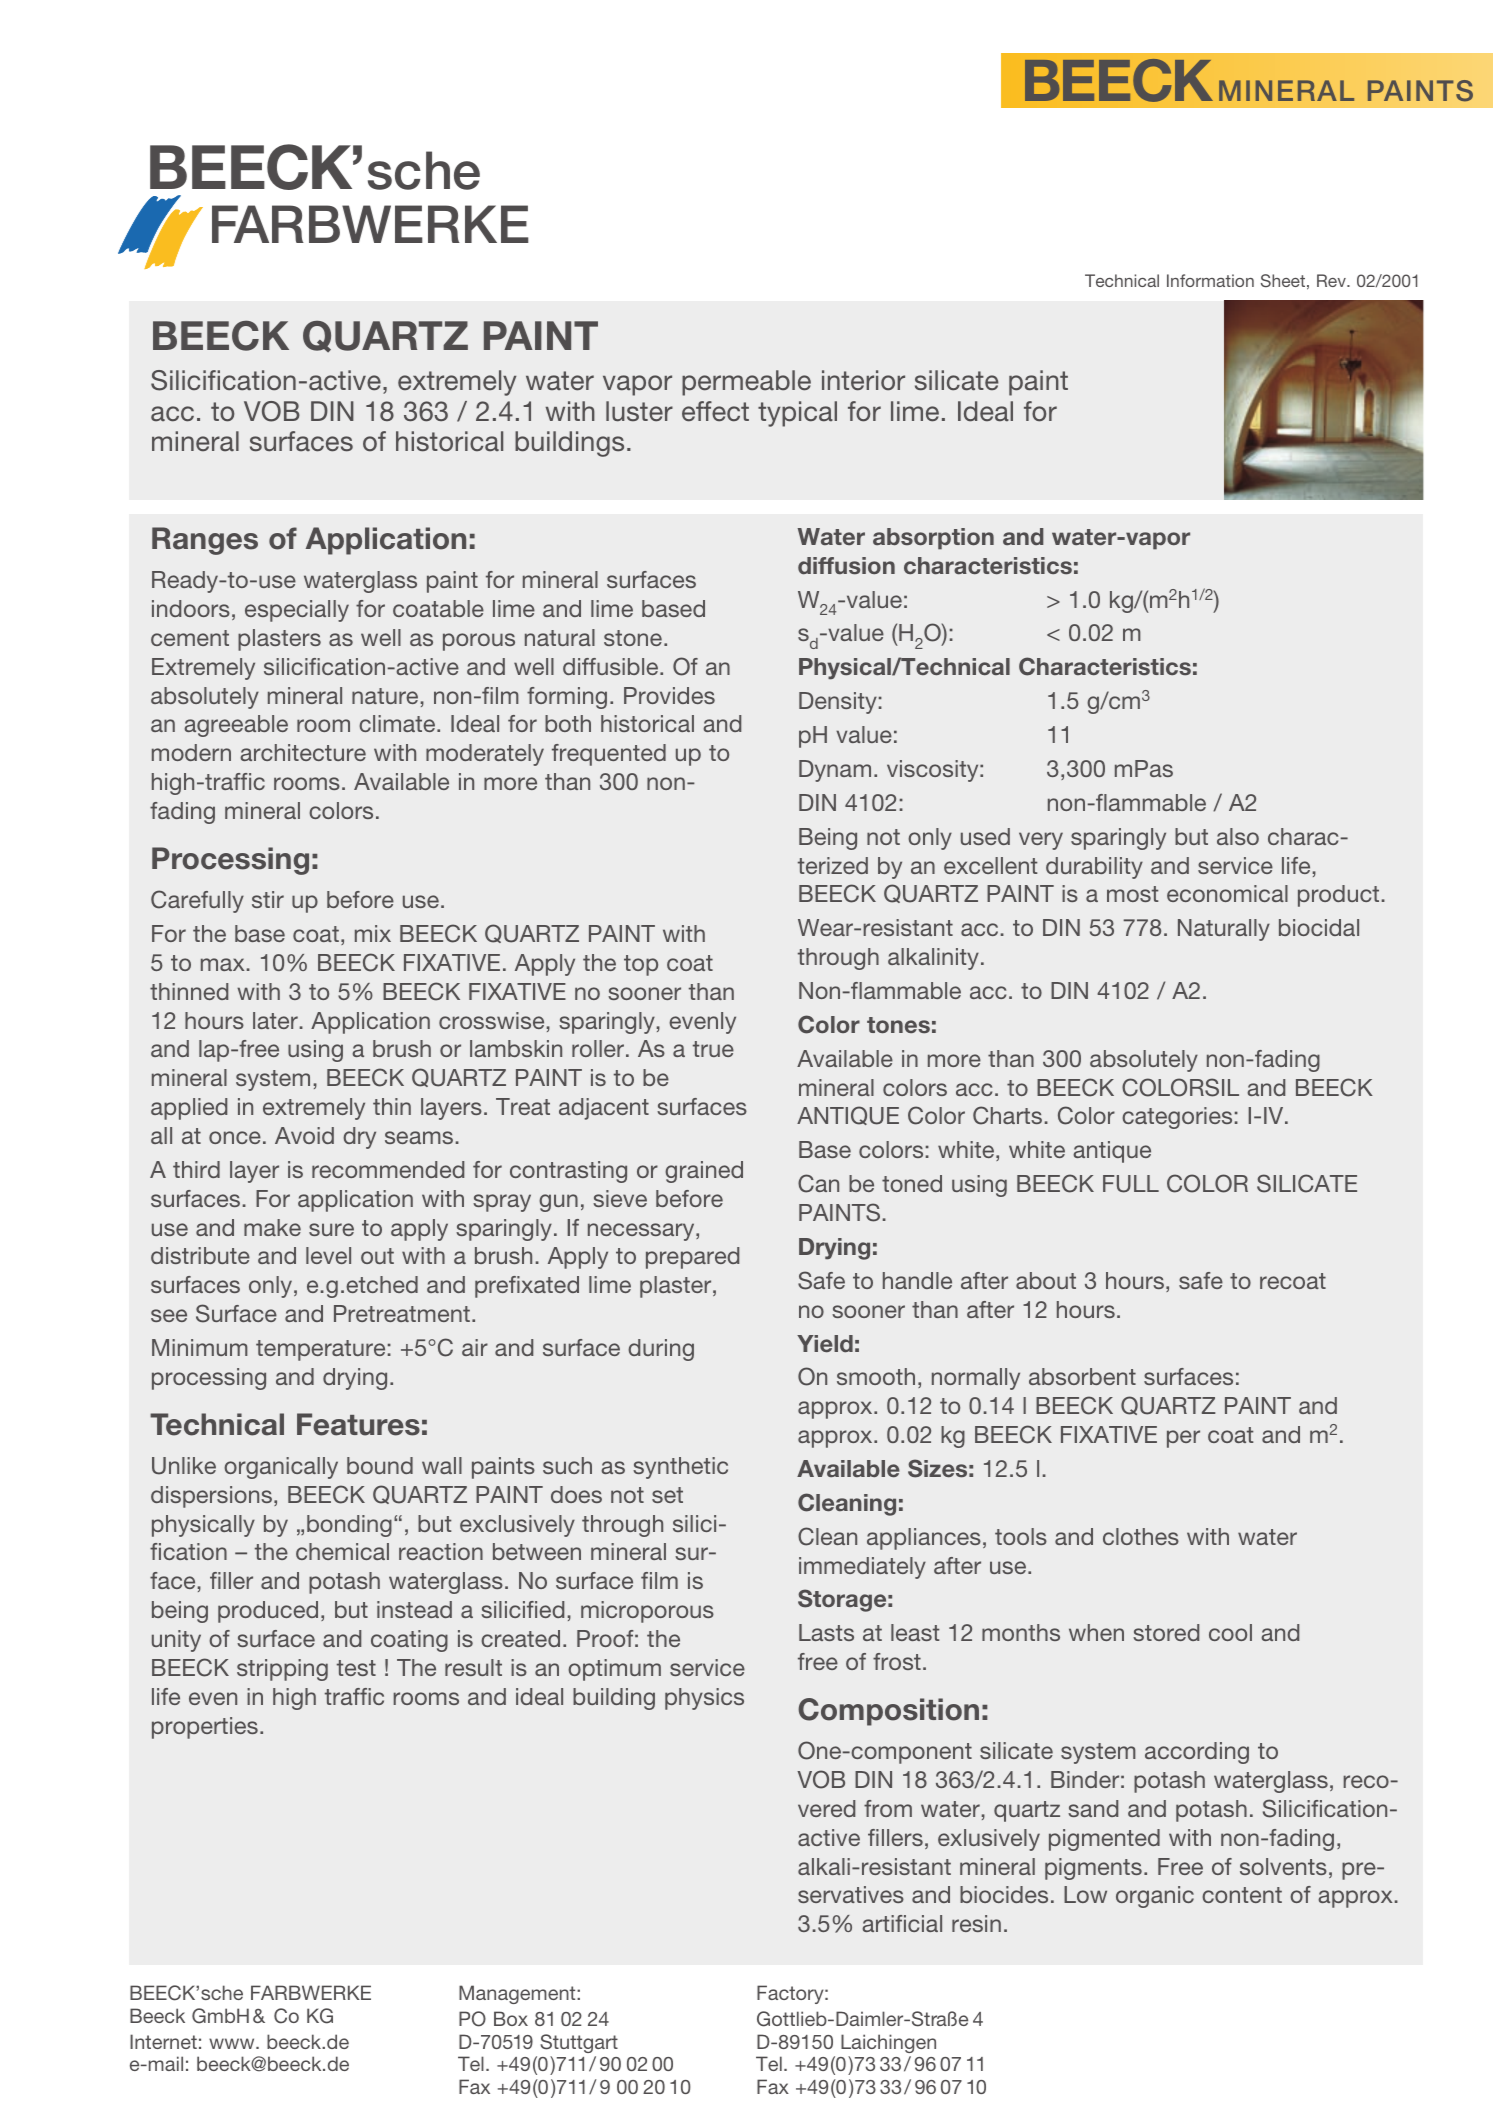  Describe the element at coordinates (275, 1020) in the image. I see `later` at that location.
